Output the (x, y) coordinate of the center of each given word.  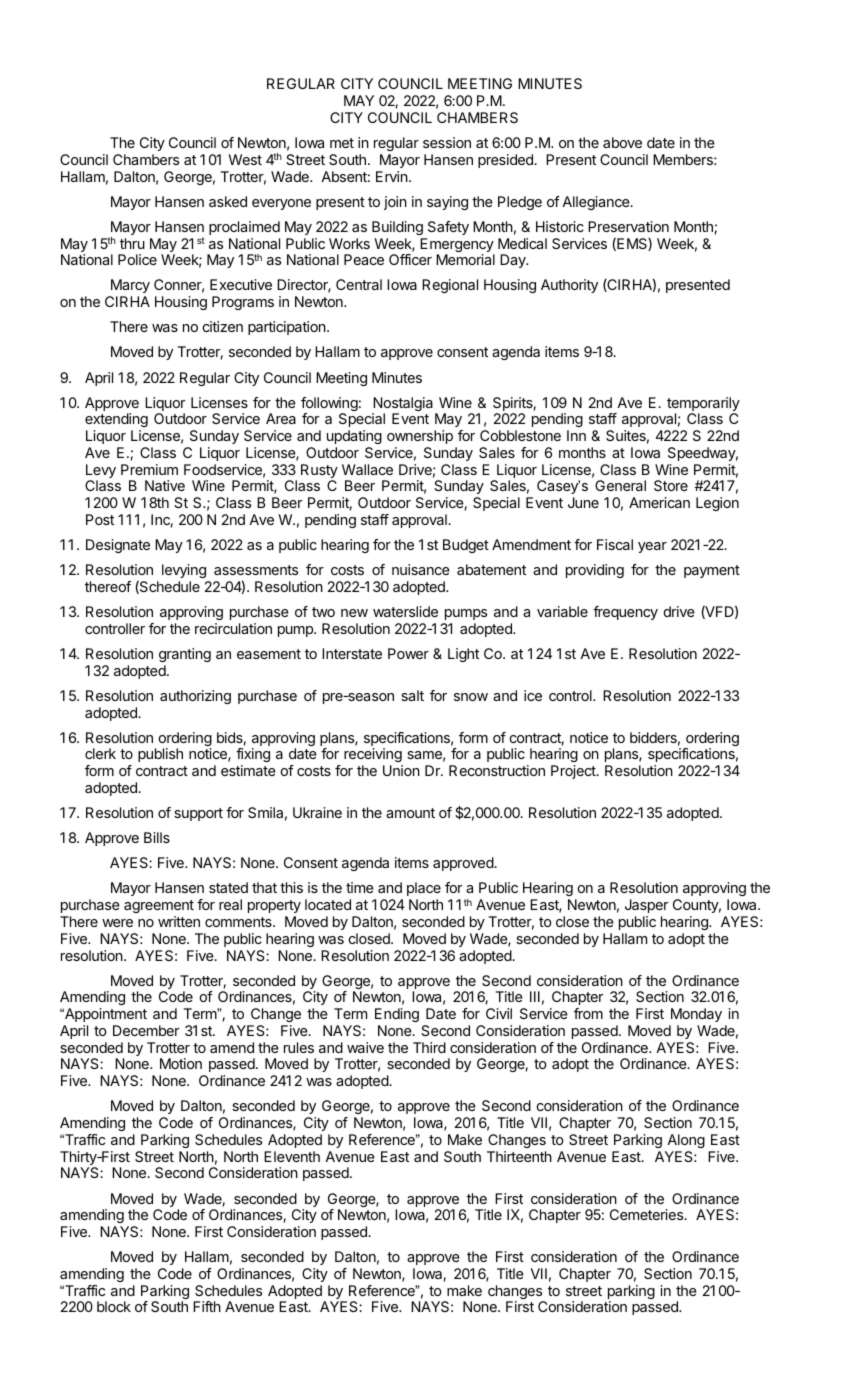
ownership (420, 437)
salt (412, 695)
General (620, 485)
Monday (696, 1015)
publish (160, 755)
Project (574, 772)
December (146, 1030)
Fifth (207, 1306)
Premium (149, 469)
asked (228, 201)
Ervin (393, 176)
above (622, 142)
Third (429, 1047)
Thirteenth (519, 1156)
